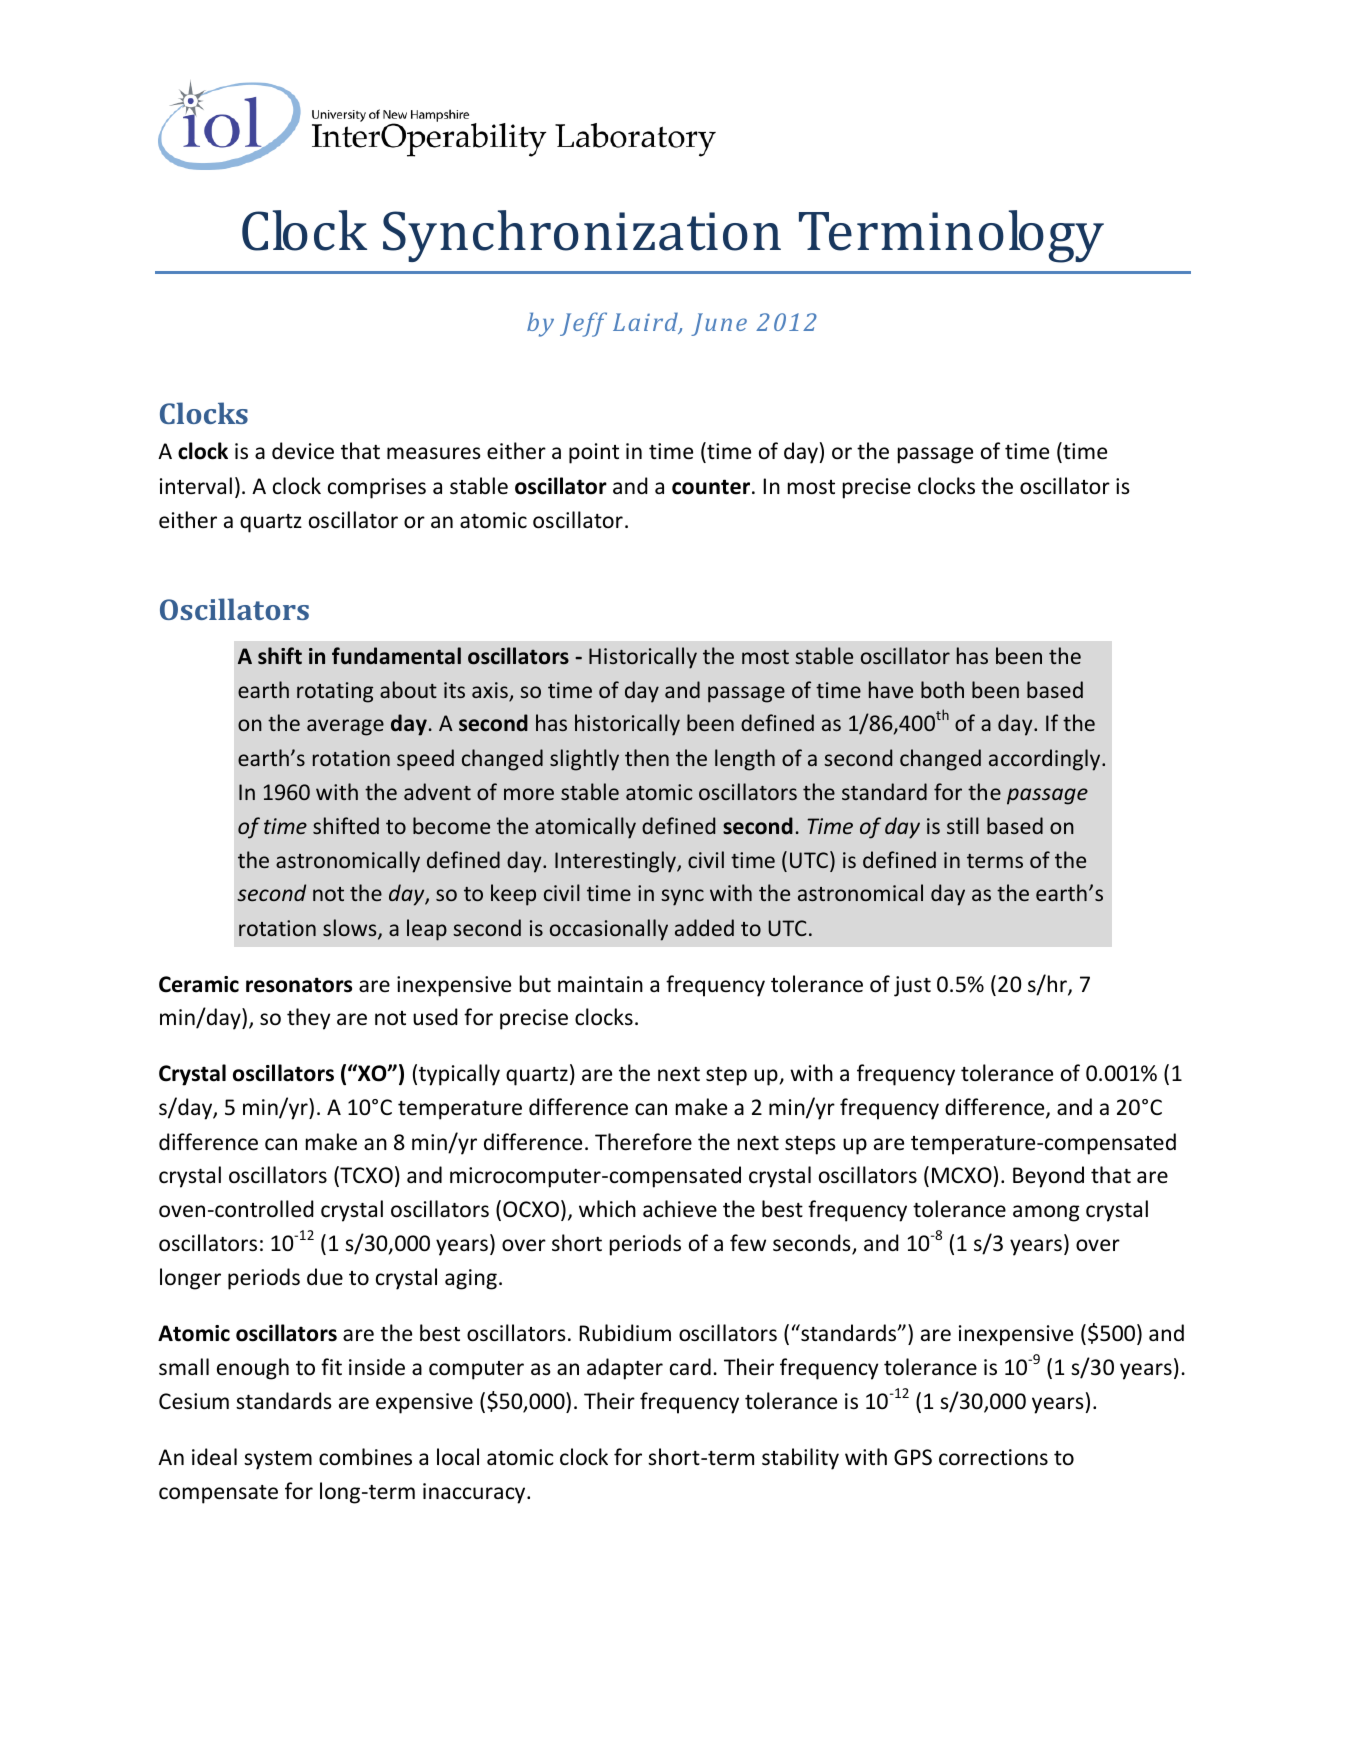 This screenshot has width=1346, height=1742. I want to click on axis, so click(491, 691).
